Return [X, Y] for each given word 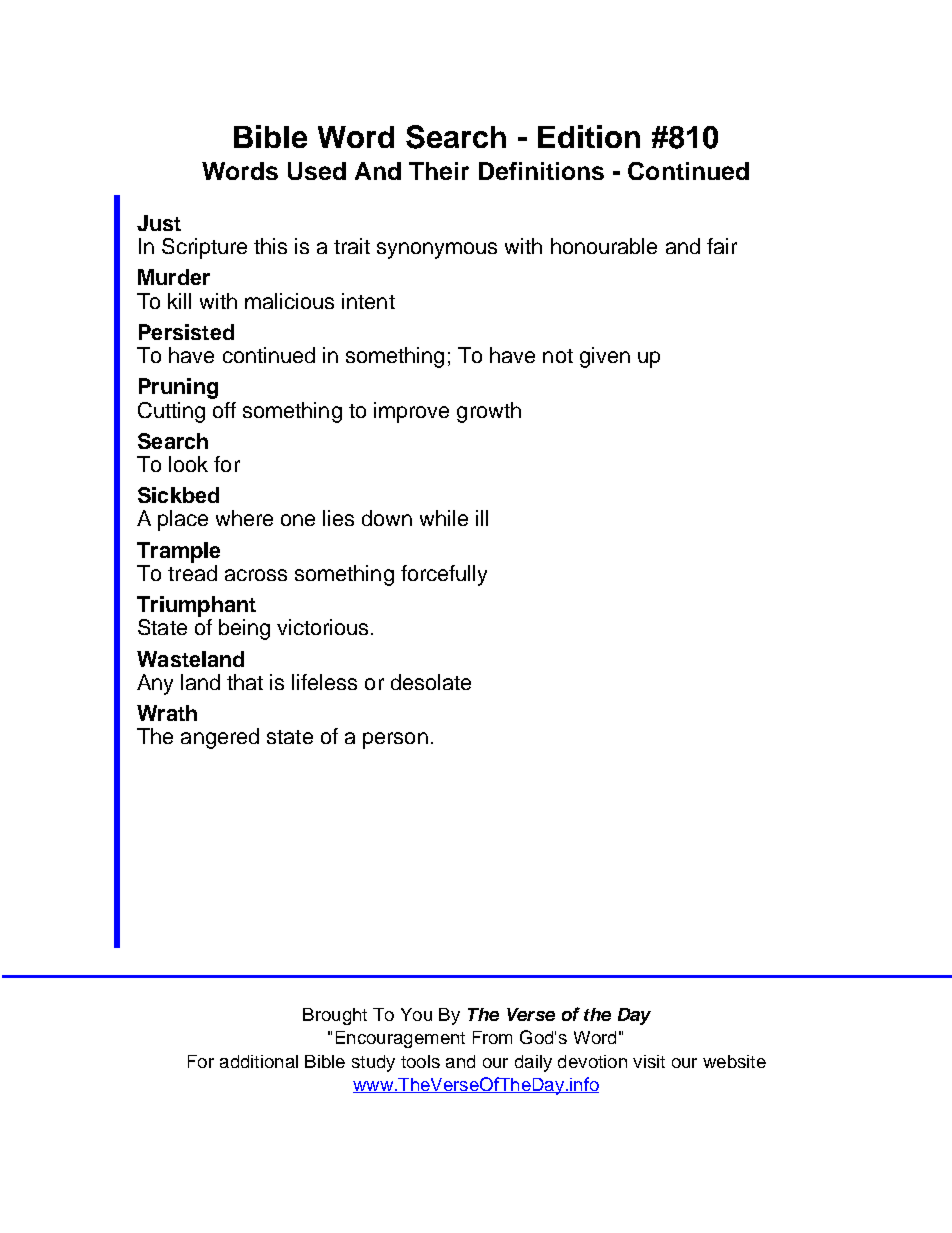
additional [259, 1061]
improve [411, 412]
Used [317, 171]
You [416, 1014]
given [605, 357]
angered [220, 738]
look [188, 464]
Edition [589, 136]
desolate [431, 682]
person [395, 740]
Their [439, 171]
